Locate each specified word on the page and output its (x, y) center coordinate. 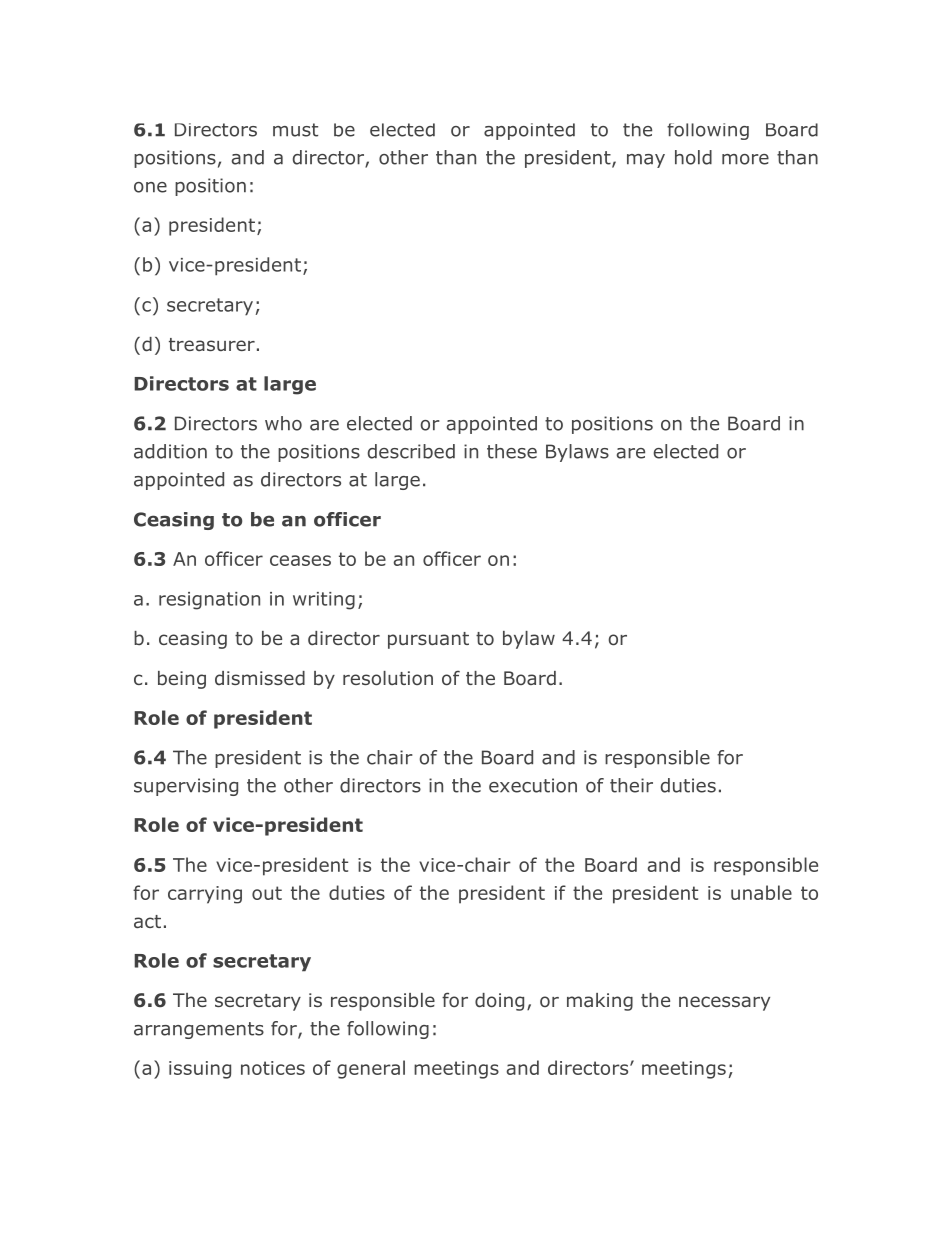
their (631, 785)
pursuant (428, 640)
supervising (186, 787)
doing (499, 1002)
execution (533, 785)
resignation (209, 601)
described (411, 451)
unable (761, 892)
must (295, 130)
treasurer (212, 344)
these (512, 451)
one (150, 187)
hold (693, 157)
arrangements (199, 1030)
